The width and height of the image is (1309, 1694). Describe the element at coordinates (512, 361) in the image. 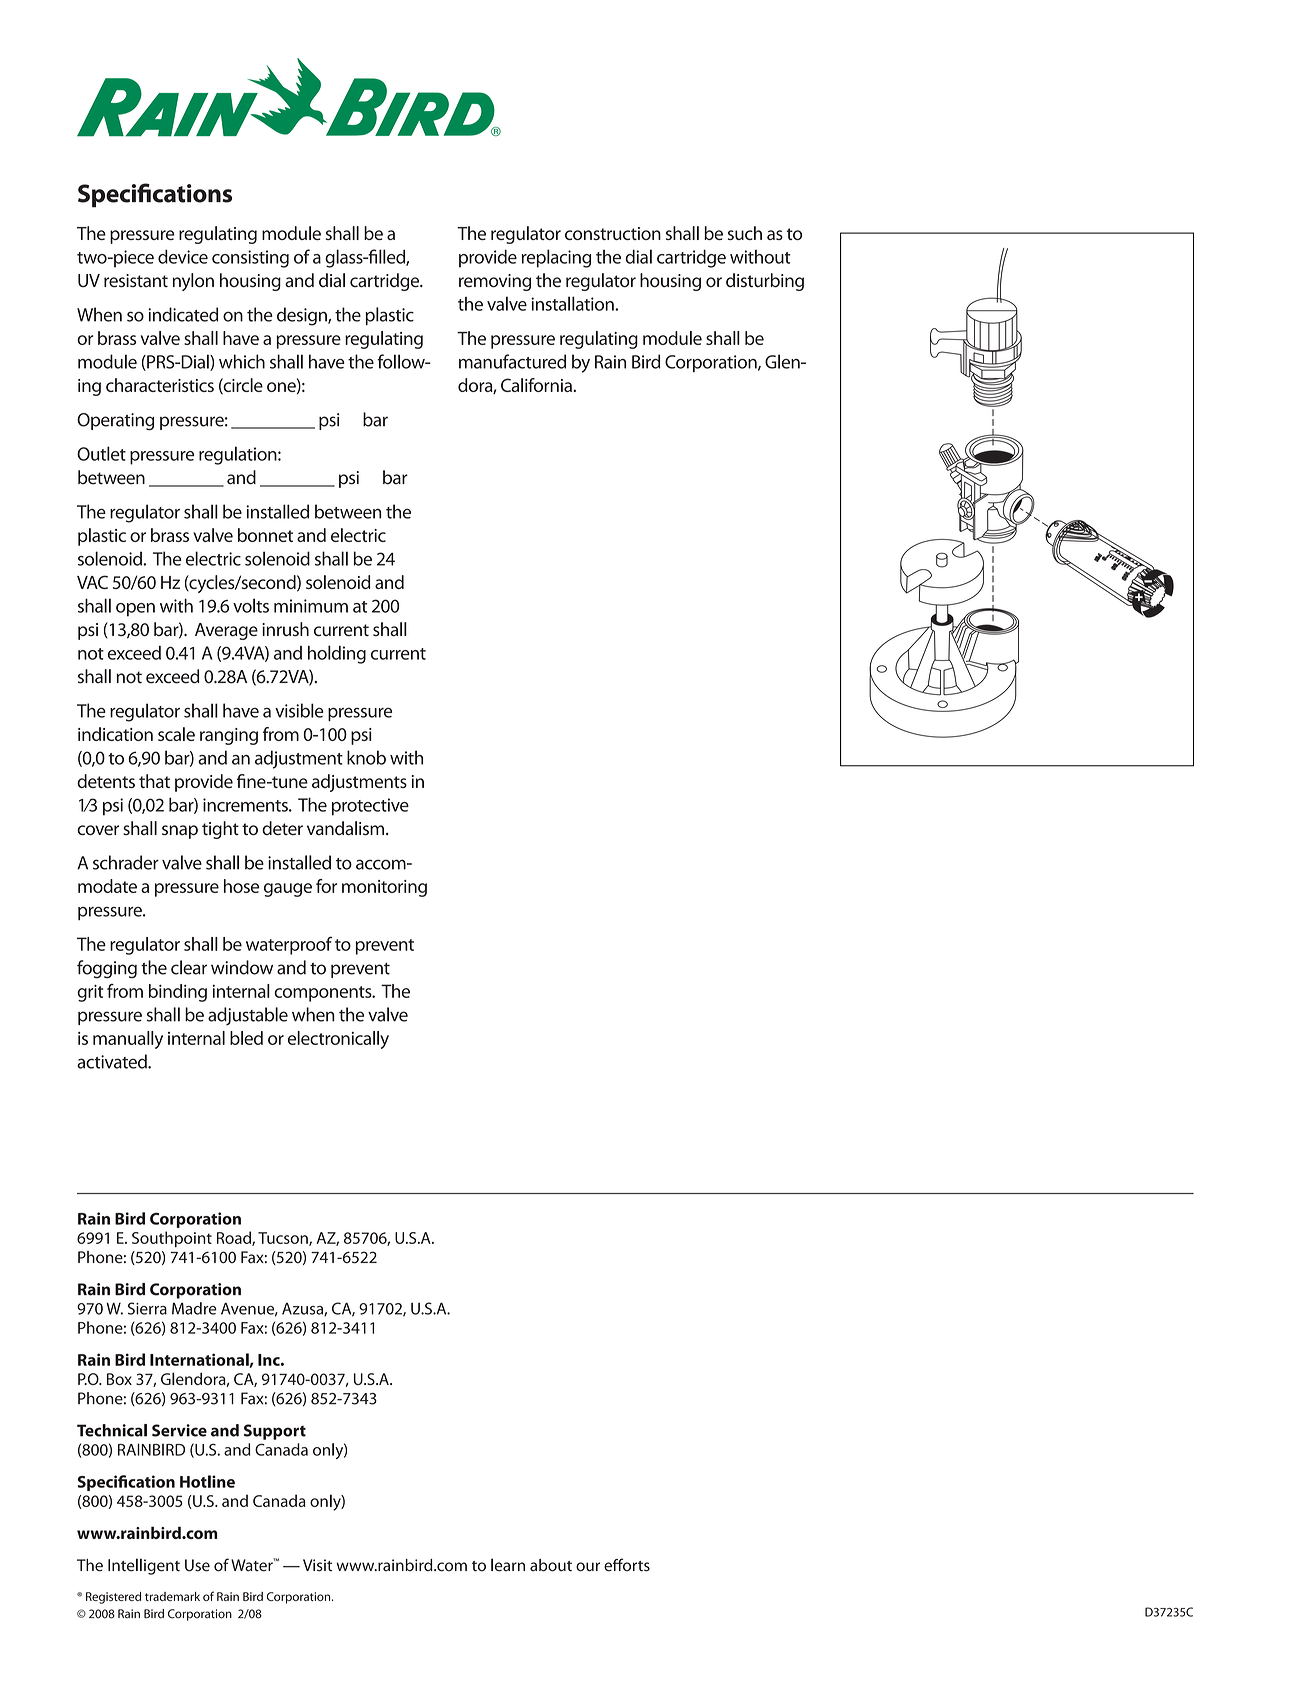

I see `manufactured` at that location.
